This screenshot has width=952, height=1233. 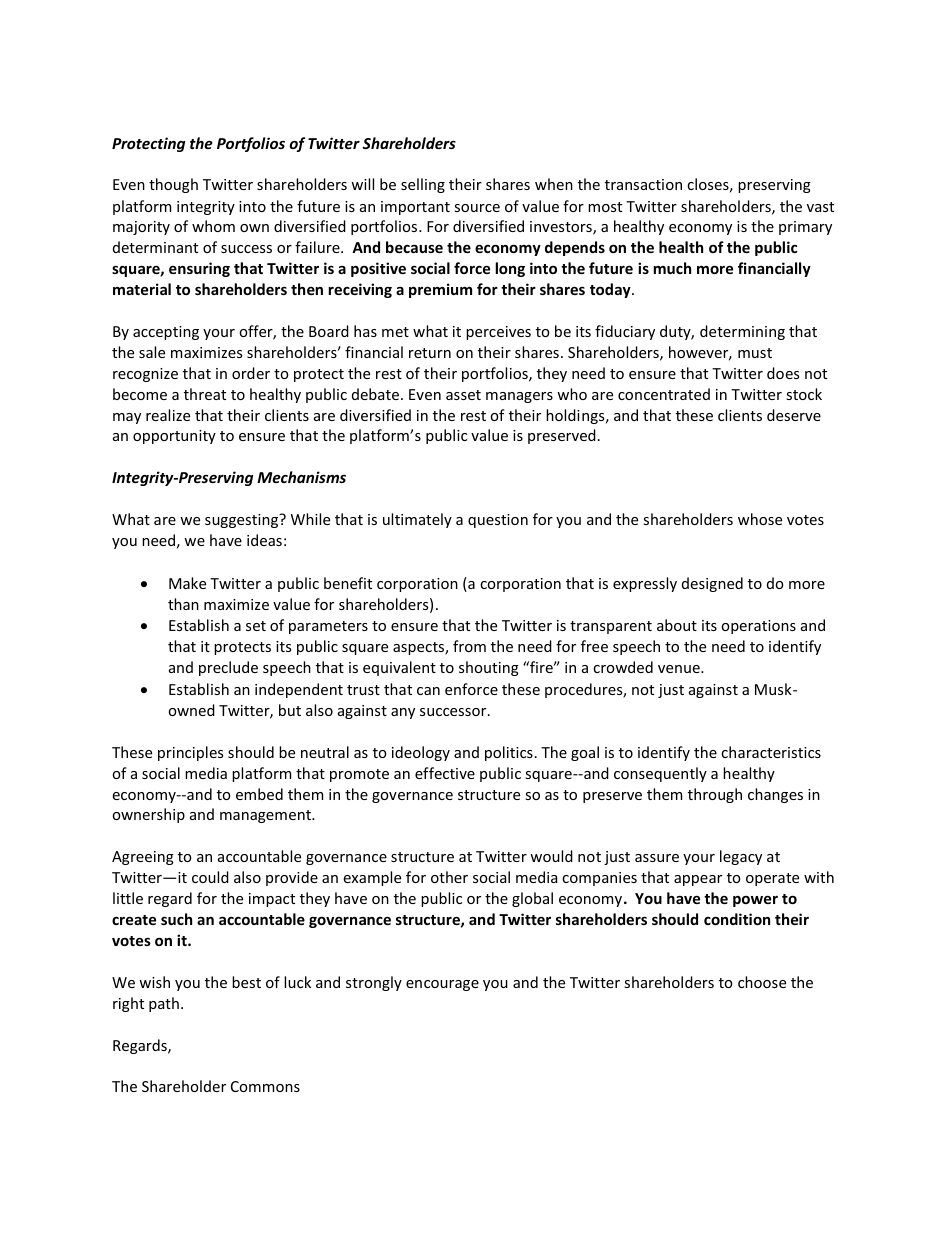 What do you see at coordinates (509, 753) in the screenshot?
I see `politics` at bounding box center [509, 753].
